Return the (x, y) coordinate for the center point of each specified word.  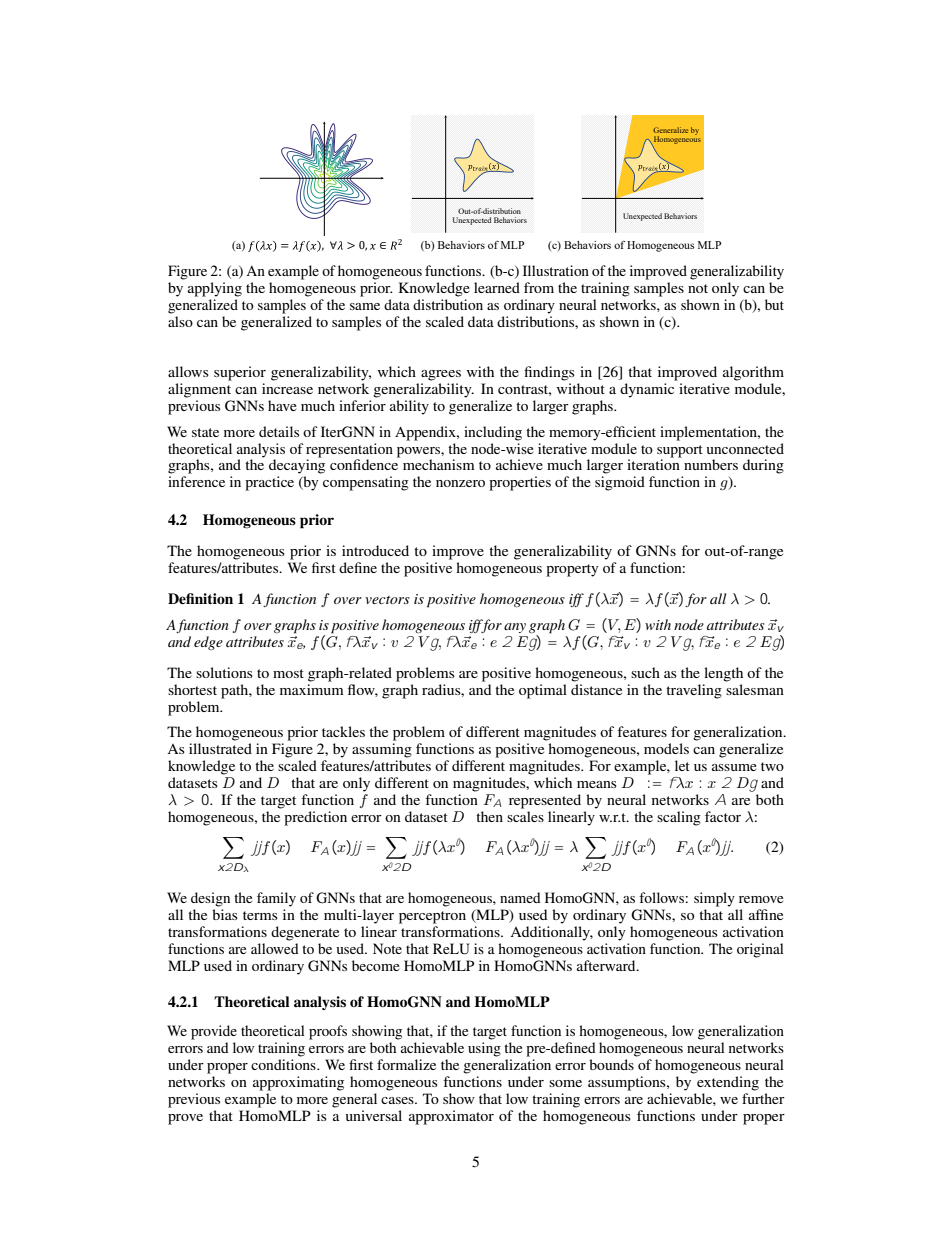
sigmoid (620, 483)
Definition (200, 598)
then (489, 816)
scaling (679, 818)
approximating (298, 1083)
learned (497, 287)
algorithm (753, 373)
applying (215, 289)
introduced (375, 550)
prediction (315, 818)
